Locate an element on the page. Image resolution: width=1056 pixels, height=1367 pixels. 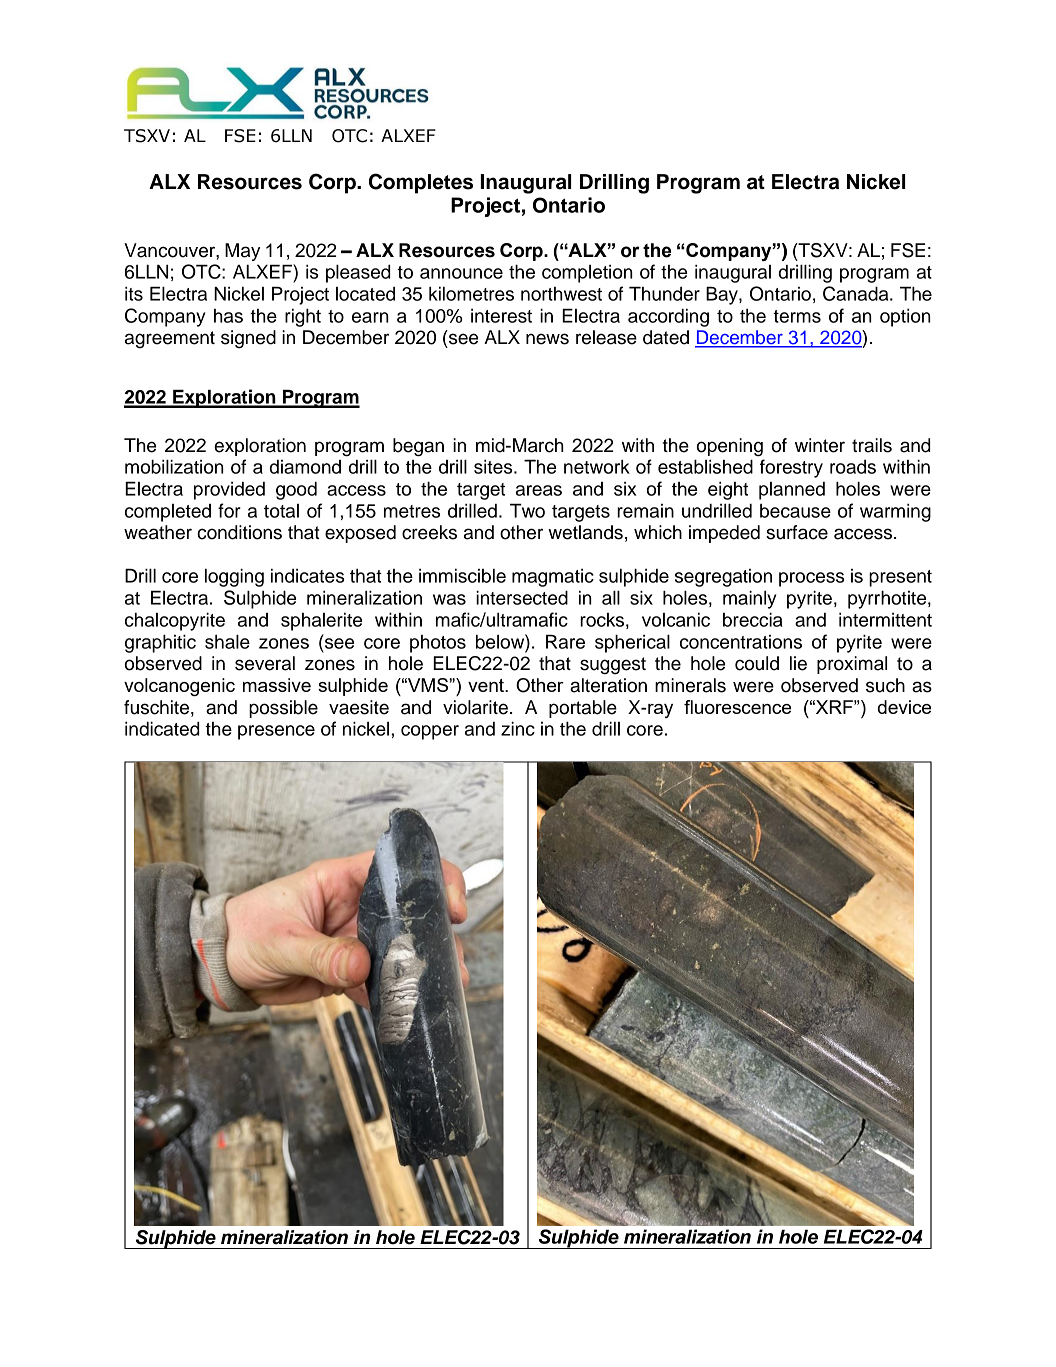
May is located at coordinates (242, 252).
